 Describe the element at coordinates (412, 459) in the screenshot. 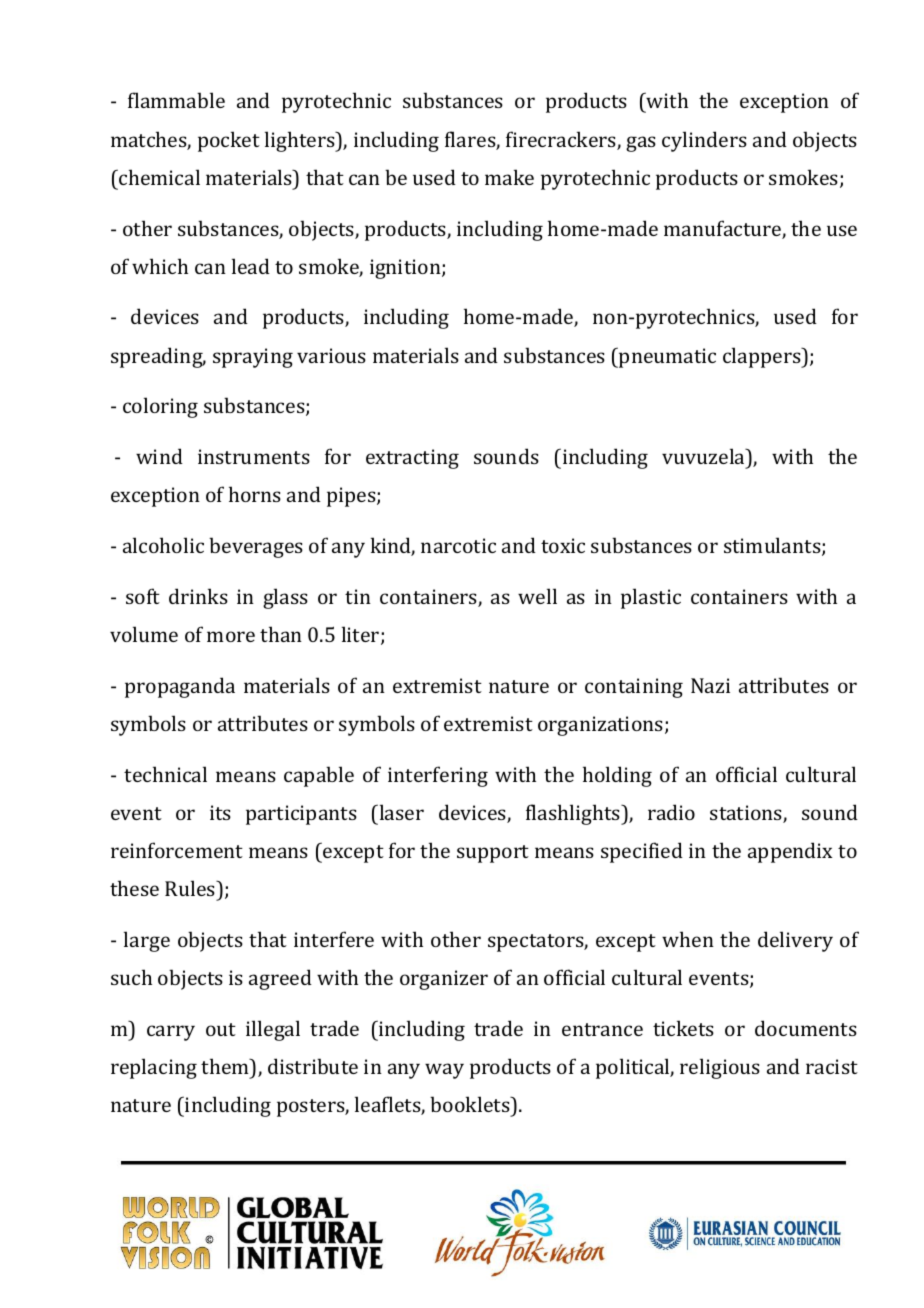

I see `extracting` at that location.
